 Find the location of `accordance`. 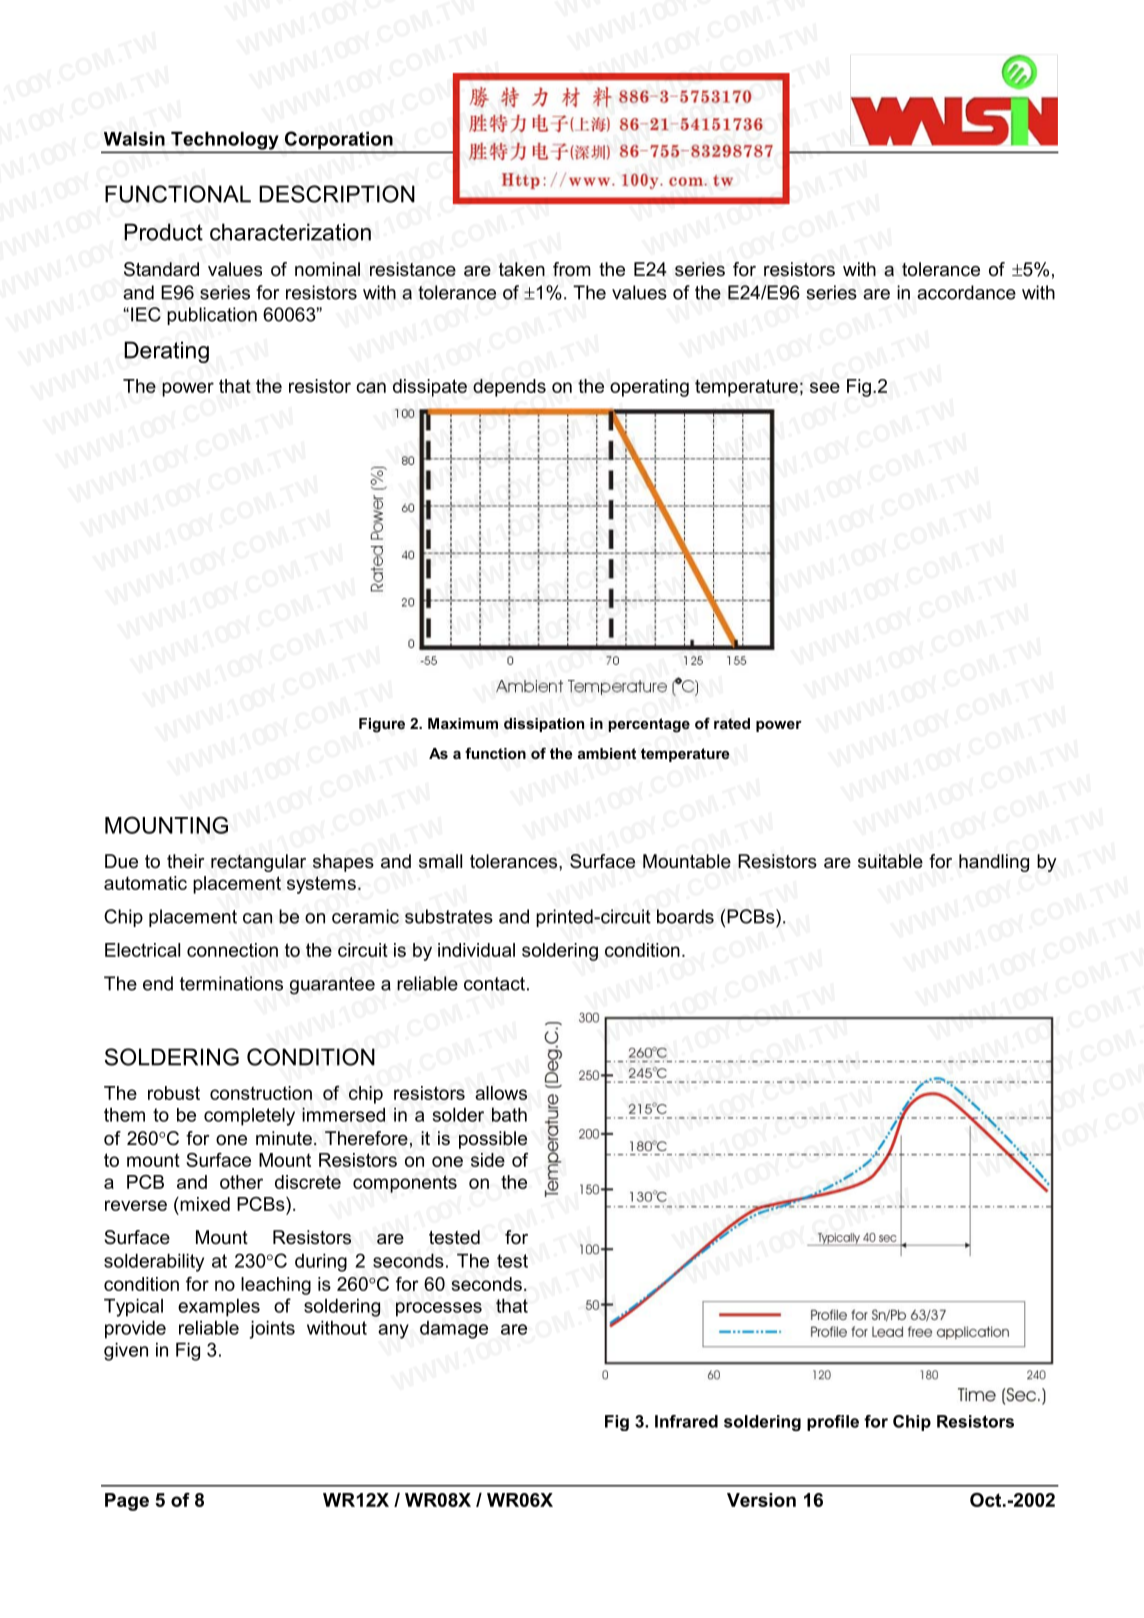

accordance is located at coordinates (966, 292).
